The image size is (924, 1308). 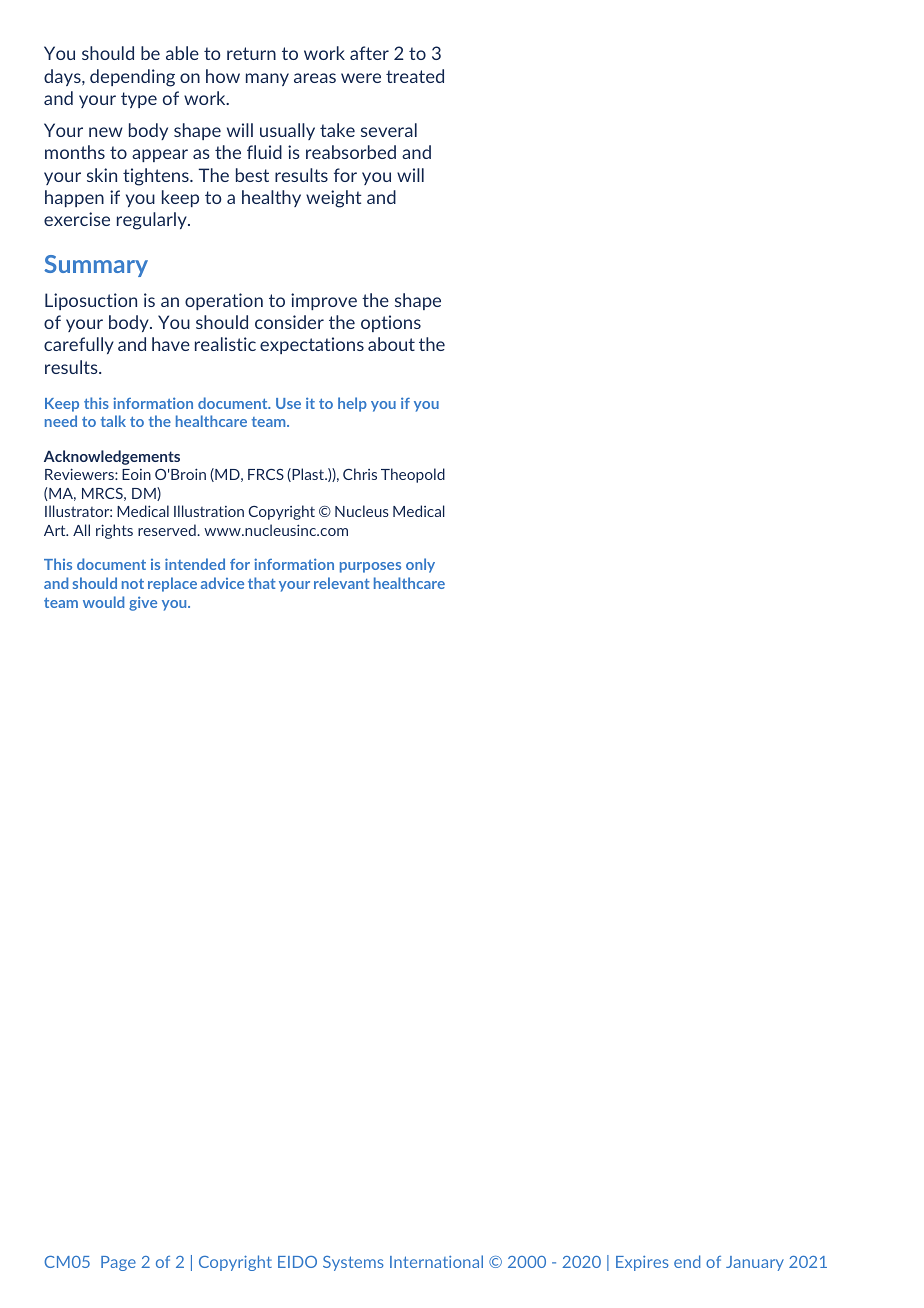 I want to click on type, so click(x=139, y=100).
